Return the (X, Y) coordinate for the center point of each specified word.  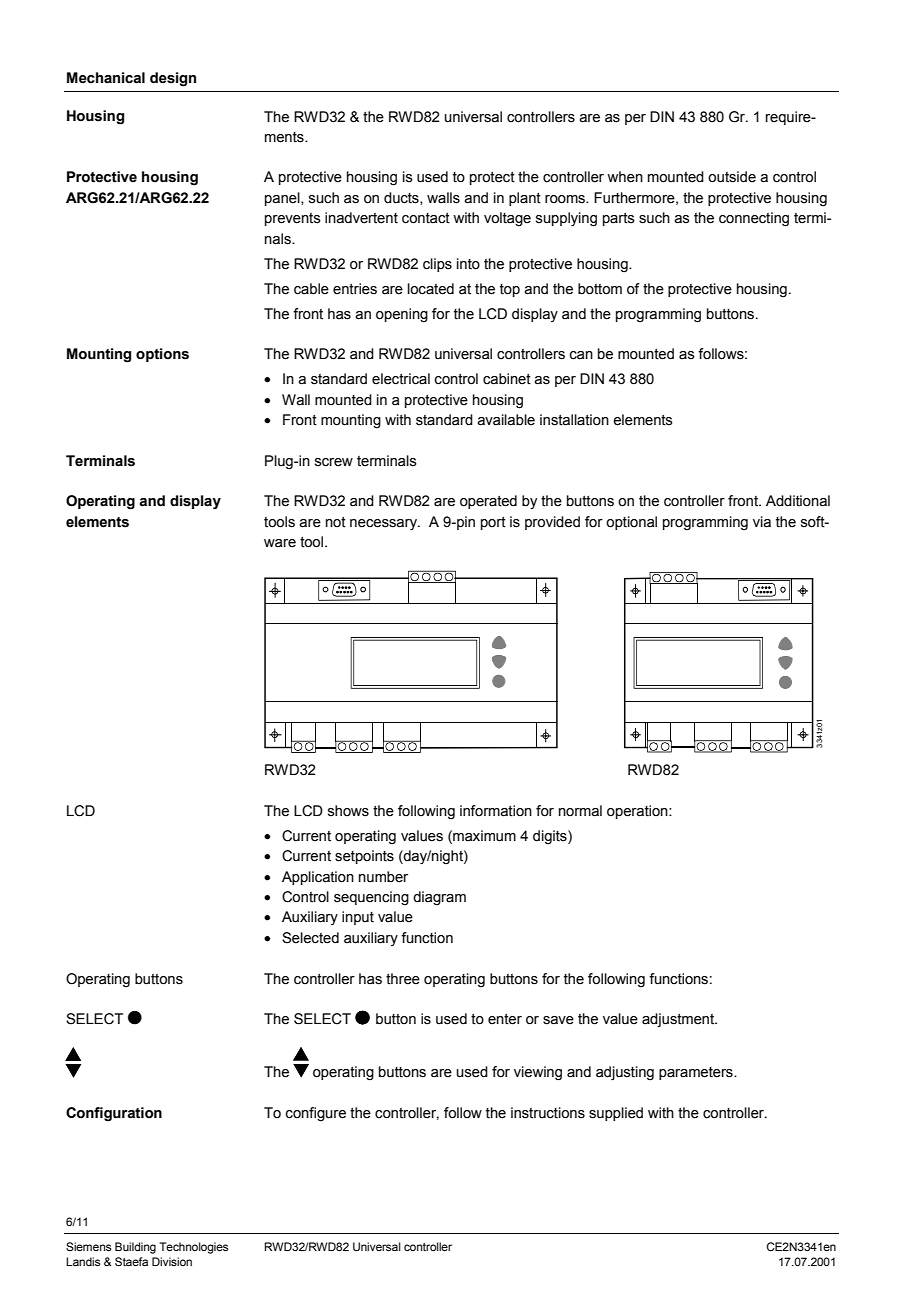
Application (318, 878)
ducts (402, 198)
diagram (439, 898)
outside (732, 177)
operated (488, 502)
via (762, 522)
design (173, 79)
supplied (616, 1114)
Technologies (193, 1248)
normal (580, 811)
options (162, 355)
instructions (548, 1113)
